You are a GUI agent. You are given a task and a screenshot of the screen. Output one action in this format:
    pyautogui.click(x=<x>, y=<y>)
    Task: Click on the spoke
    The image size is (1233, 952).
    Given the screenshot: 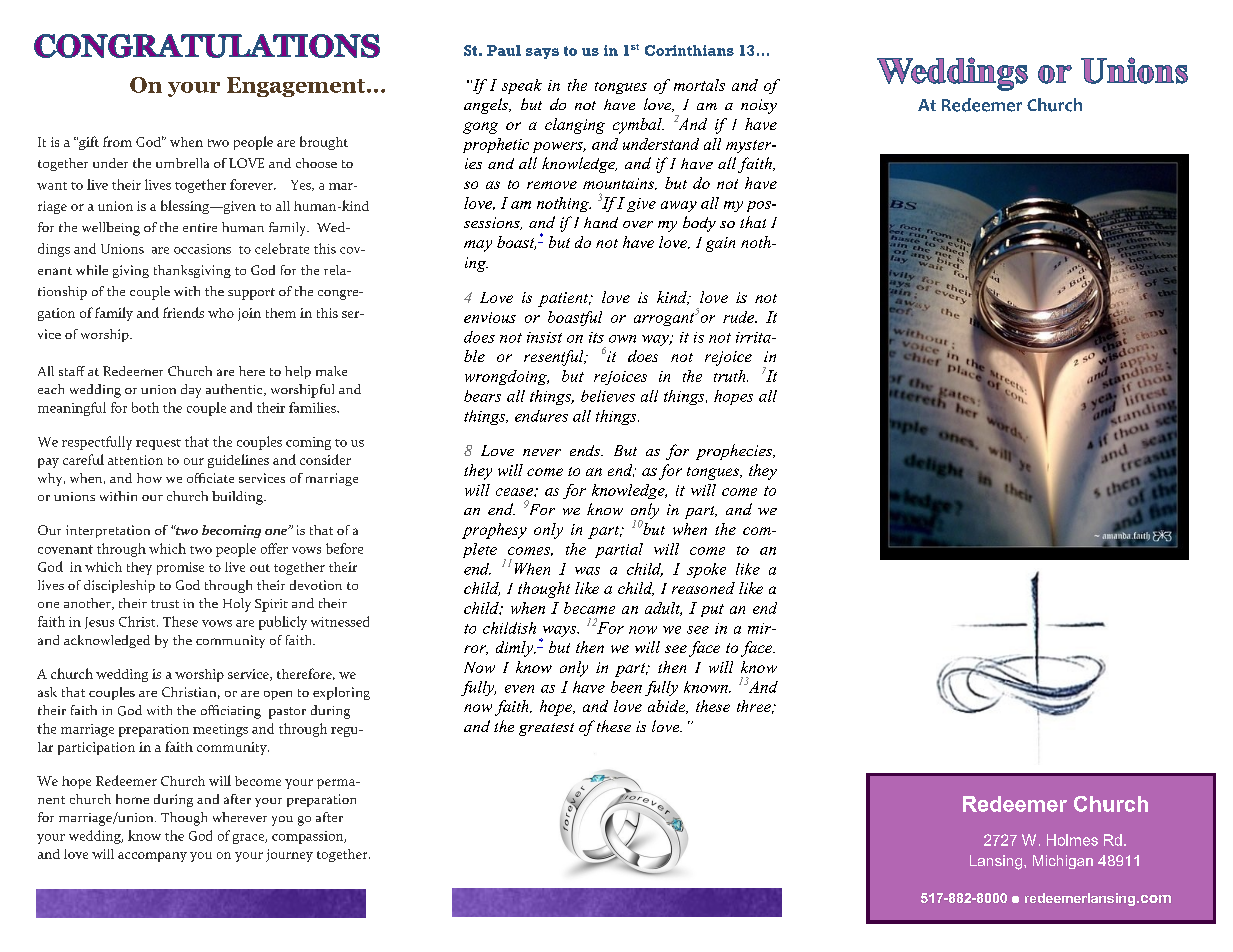 What is the action you would take?
    pyautogui.click(x=706, y=570)
